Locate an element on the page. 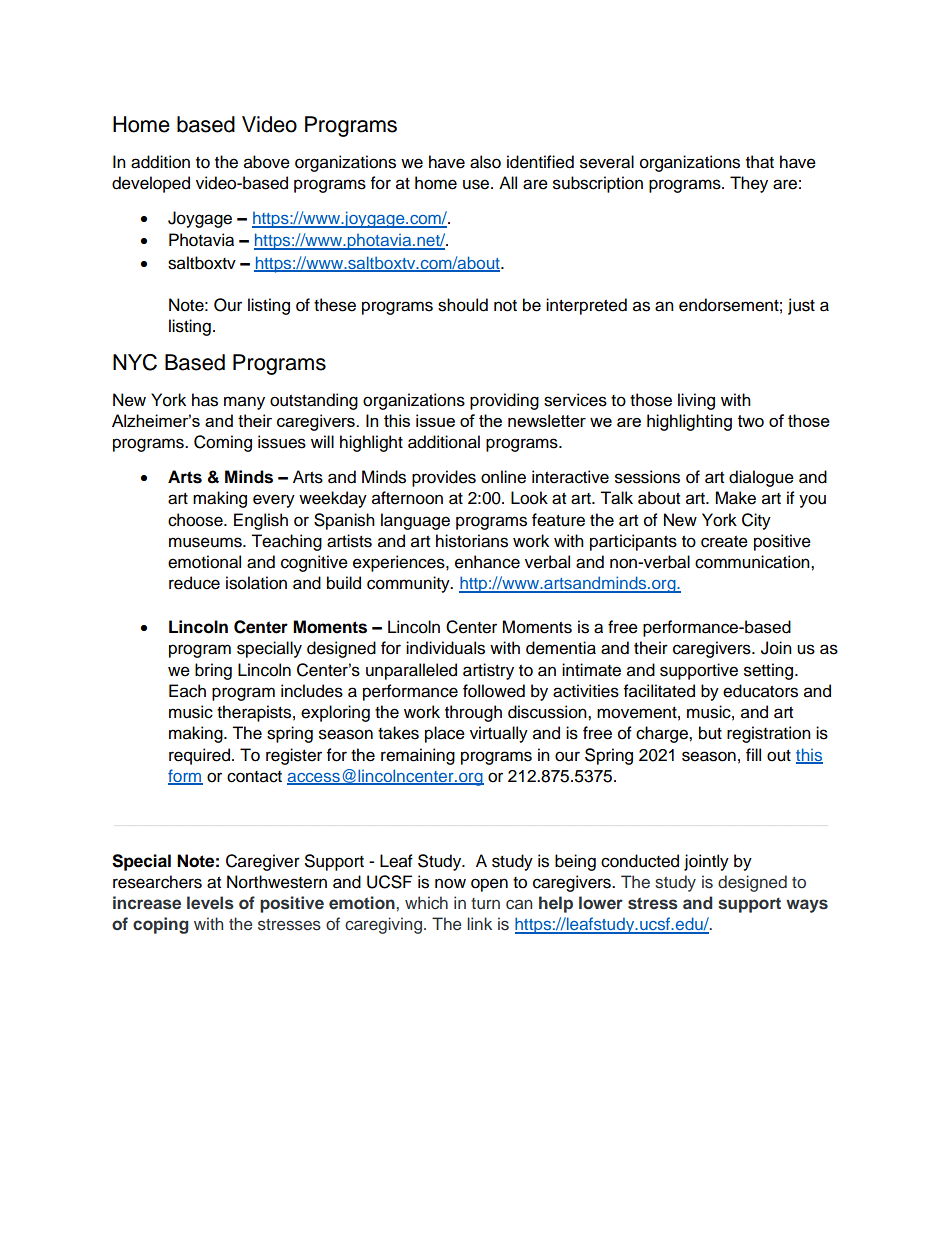 The width and height of the document is (952, 1233). historians is located at coordinates (472, 541).
